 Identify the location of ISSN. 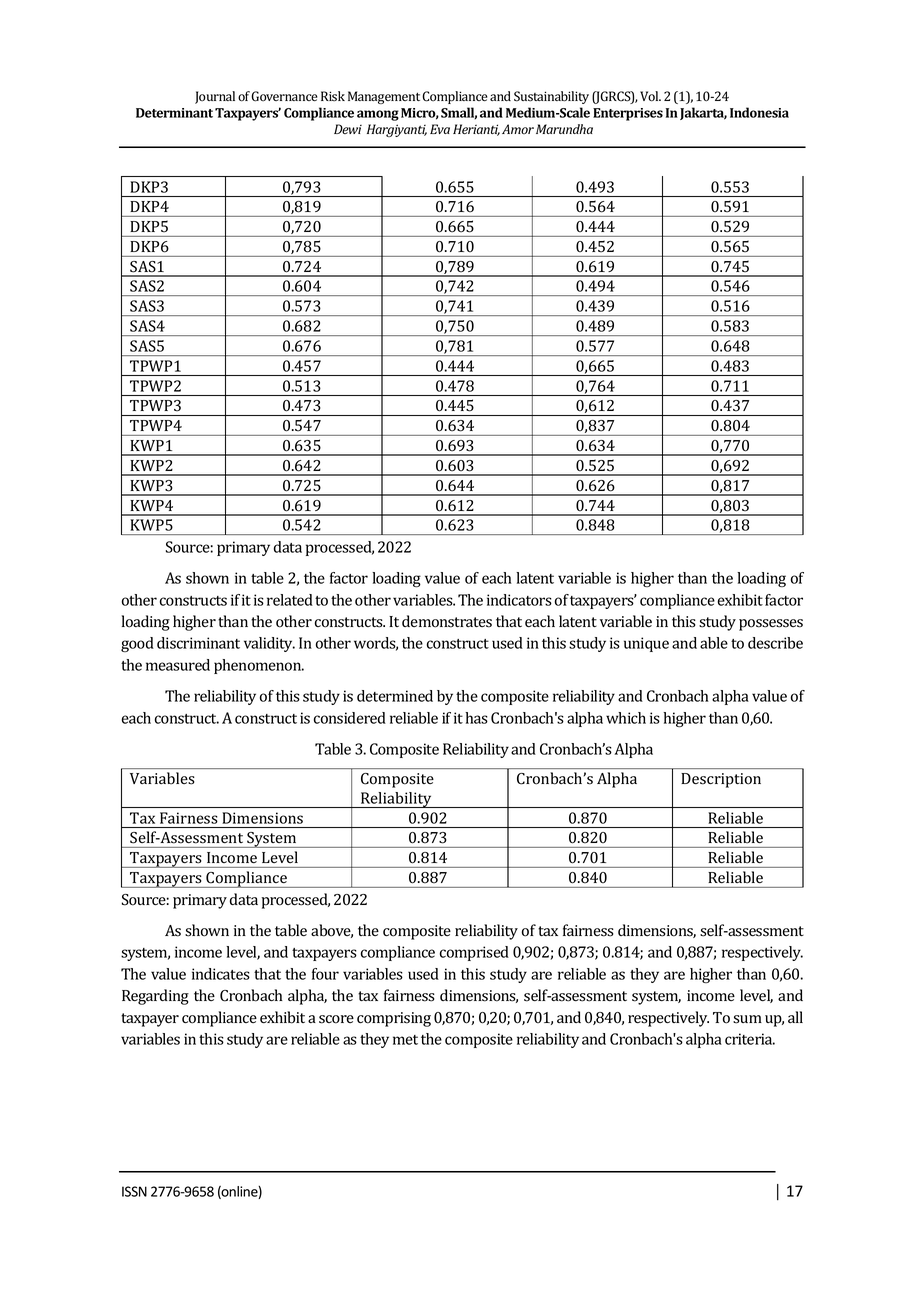
(134, 1191).
